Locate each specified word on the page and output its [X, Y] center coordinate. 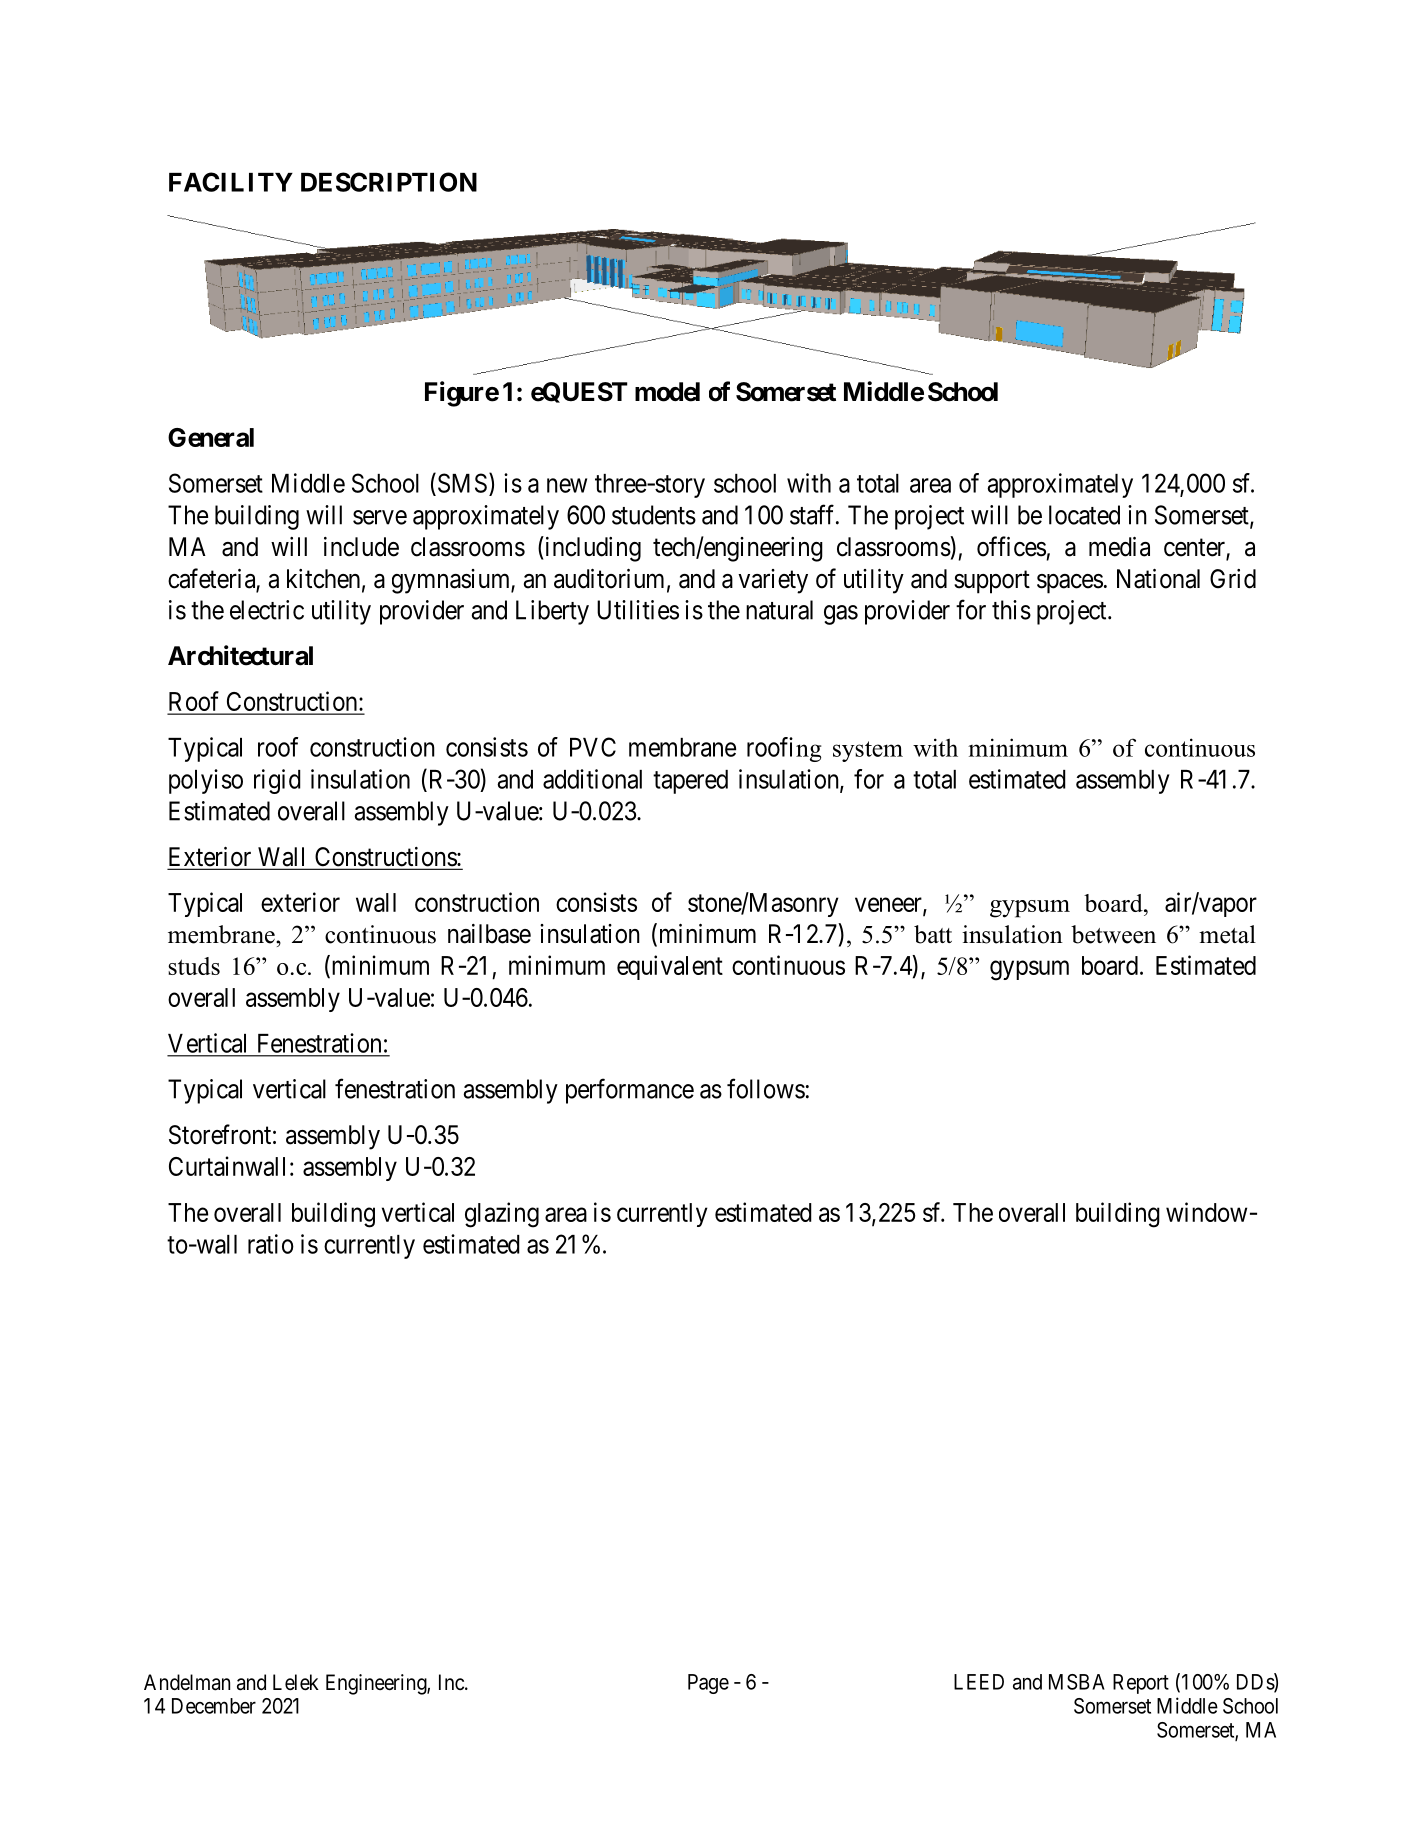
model [667, 392]
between [1113, 934]
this [1011, 610]
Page [708, 1684]
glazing [502, 1215]
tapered [690, 782]
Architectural [240, 655]
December [214, 1706]
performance [630, 1091]
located [1084, 515]
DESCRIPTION [389, 182]
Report [1141, 1684]
